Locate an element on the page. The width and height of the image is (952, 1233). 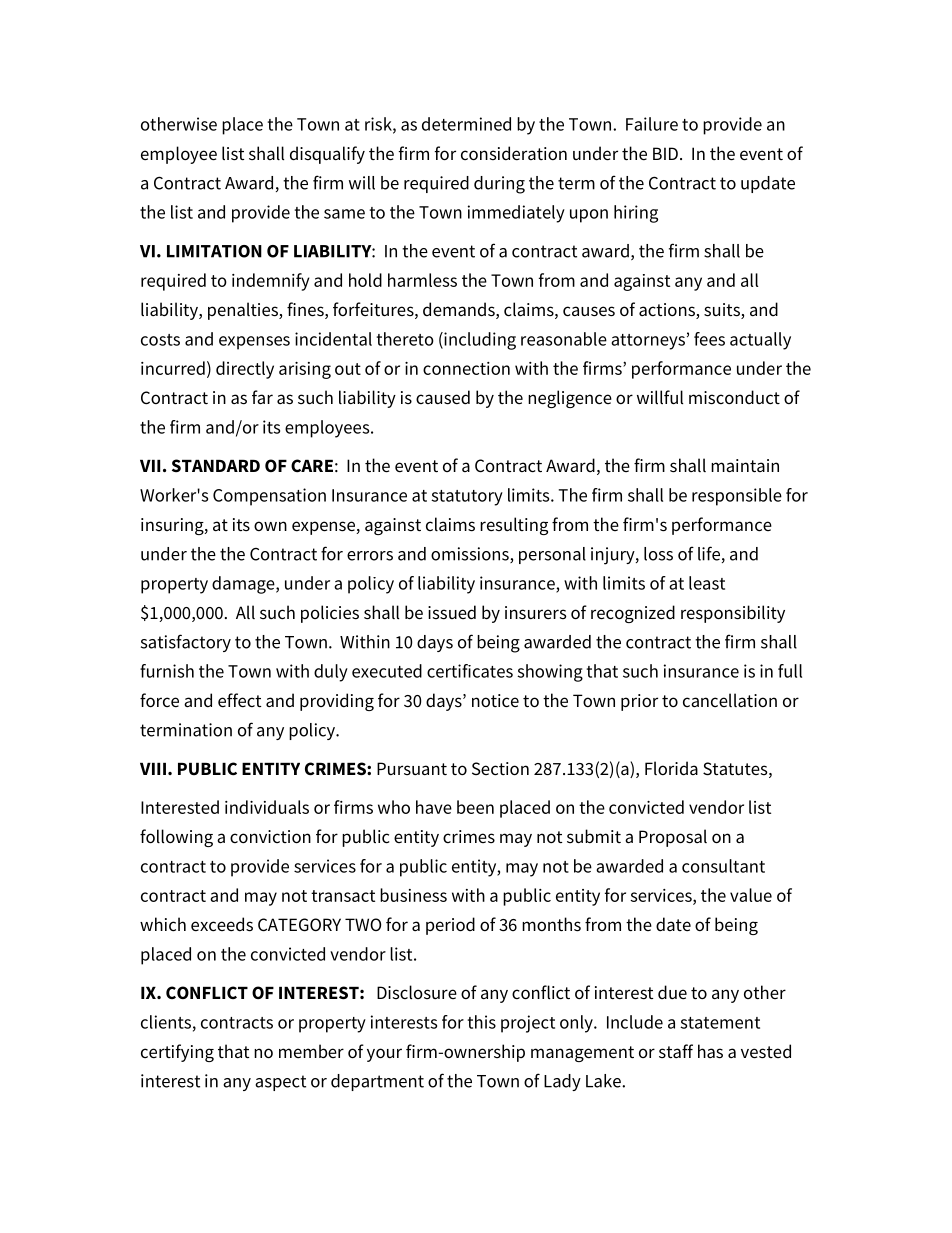
responsibility is located at coordinates (733, 614).
